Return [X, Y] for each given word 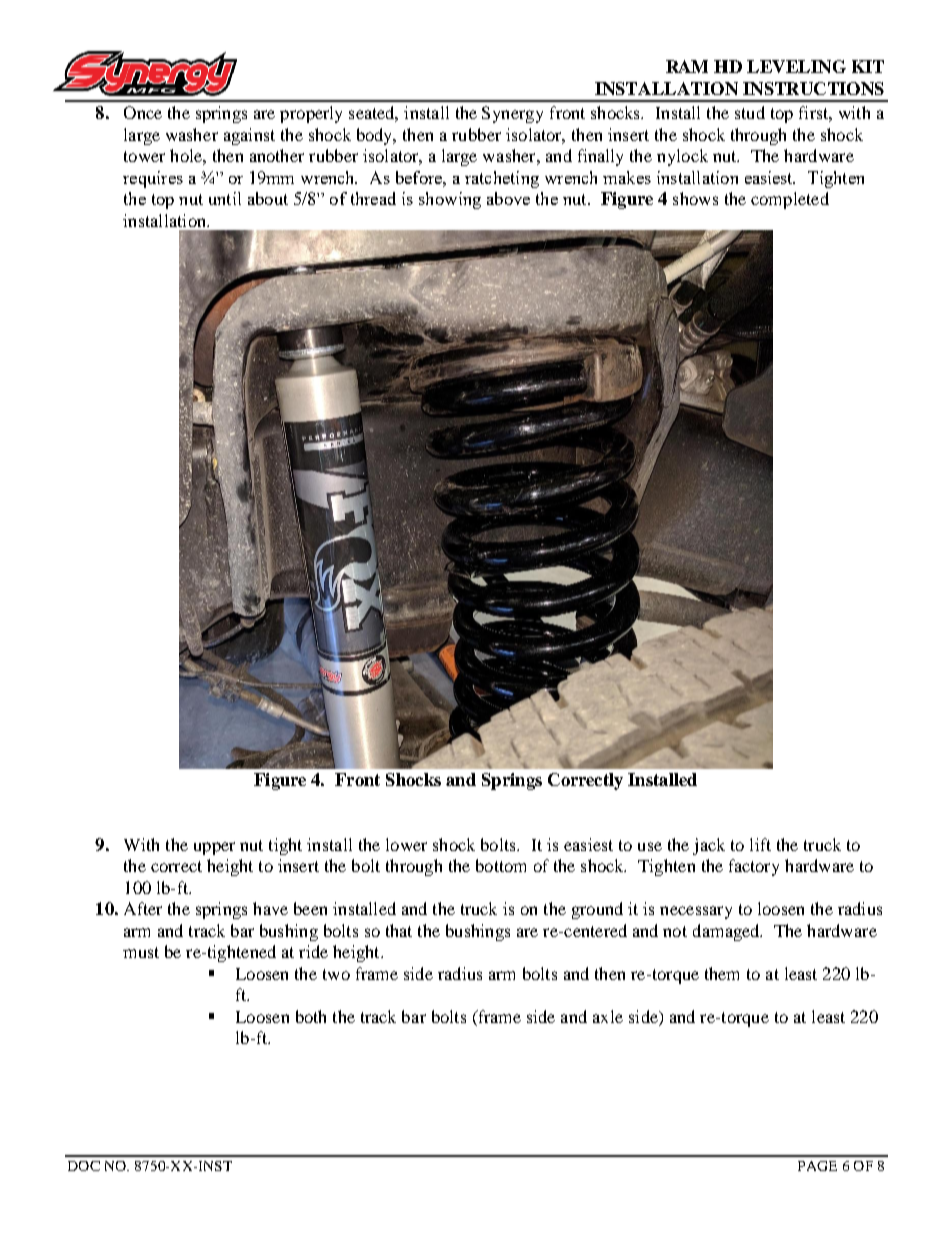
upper [214, 848]
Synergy [512, 114]
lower [406, 844]
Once [143, 112]
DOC [84, 1166]
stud [750, 112]
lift [760, 844]
